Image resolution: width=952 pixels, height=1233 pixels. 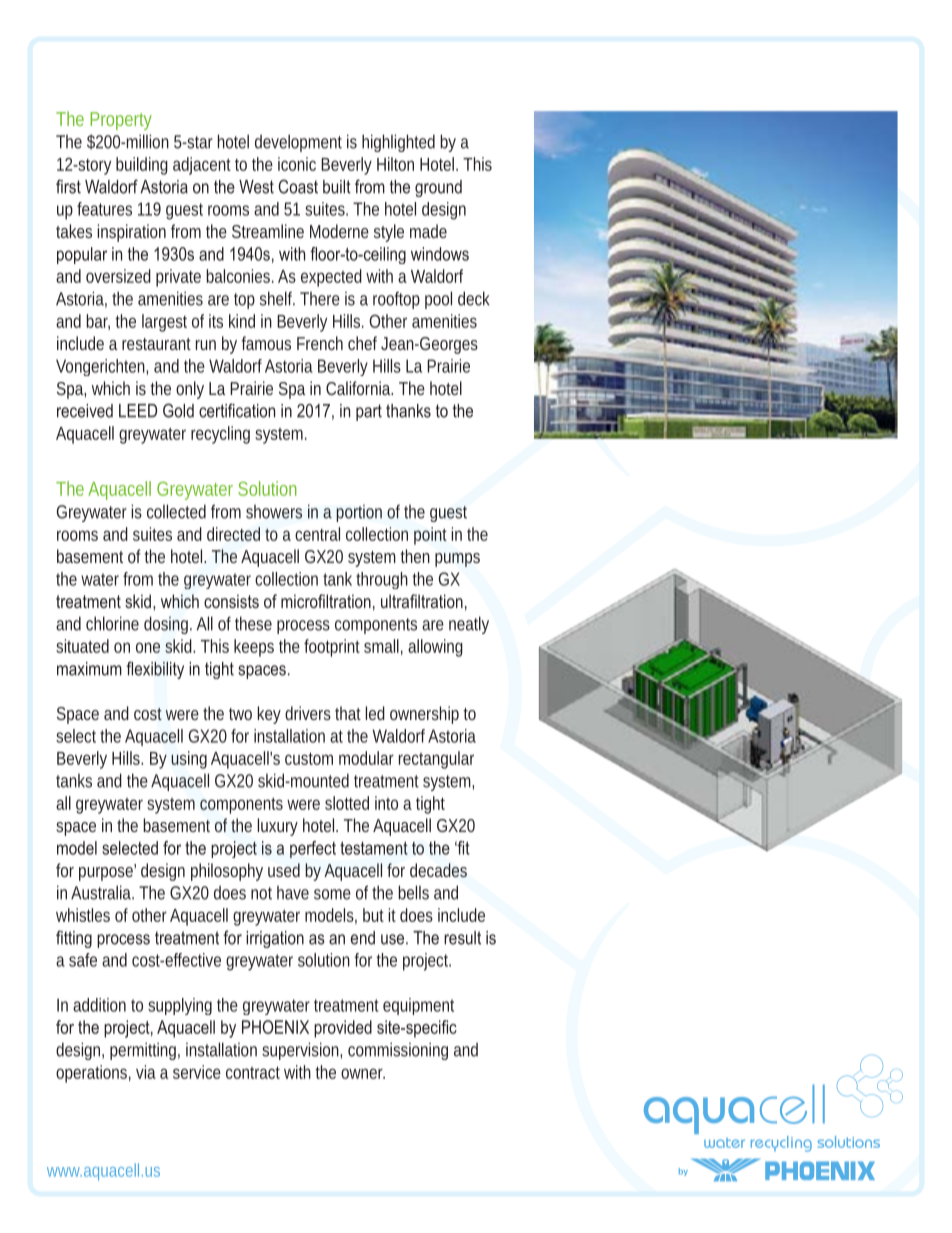 I want to click on development, so click(x=298, y=143).
